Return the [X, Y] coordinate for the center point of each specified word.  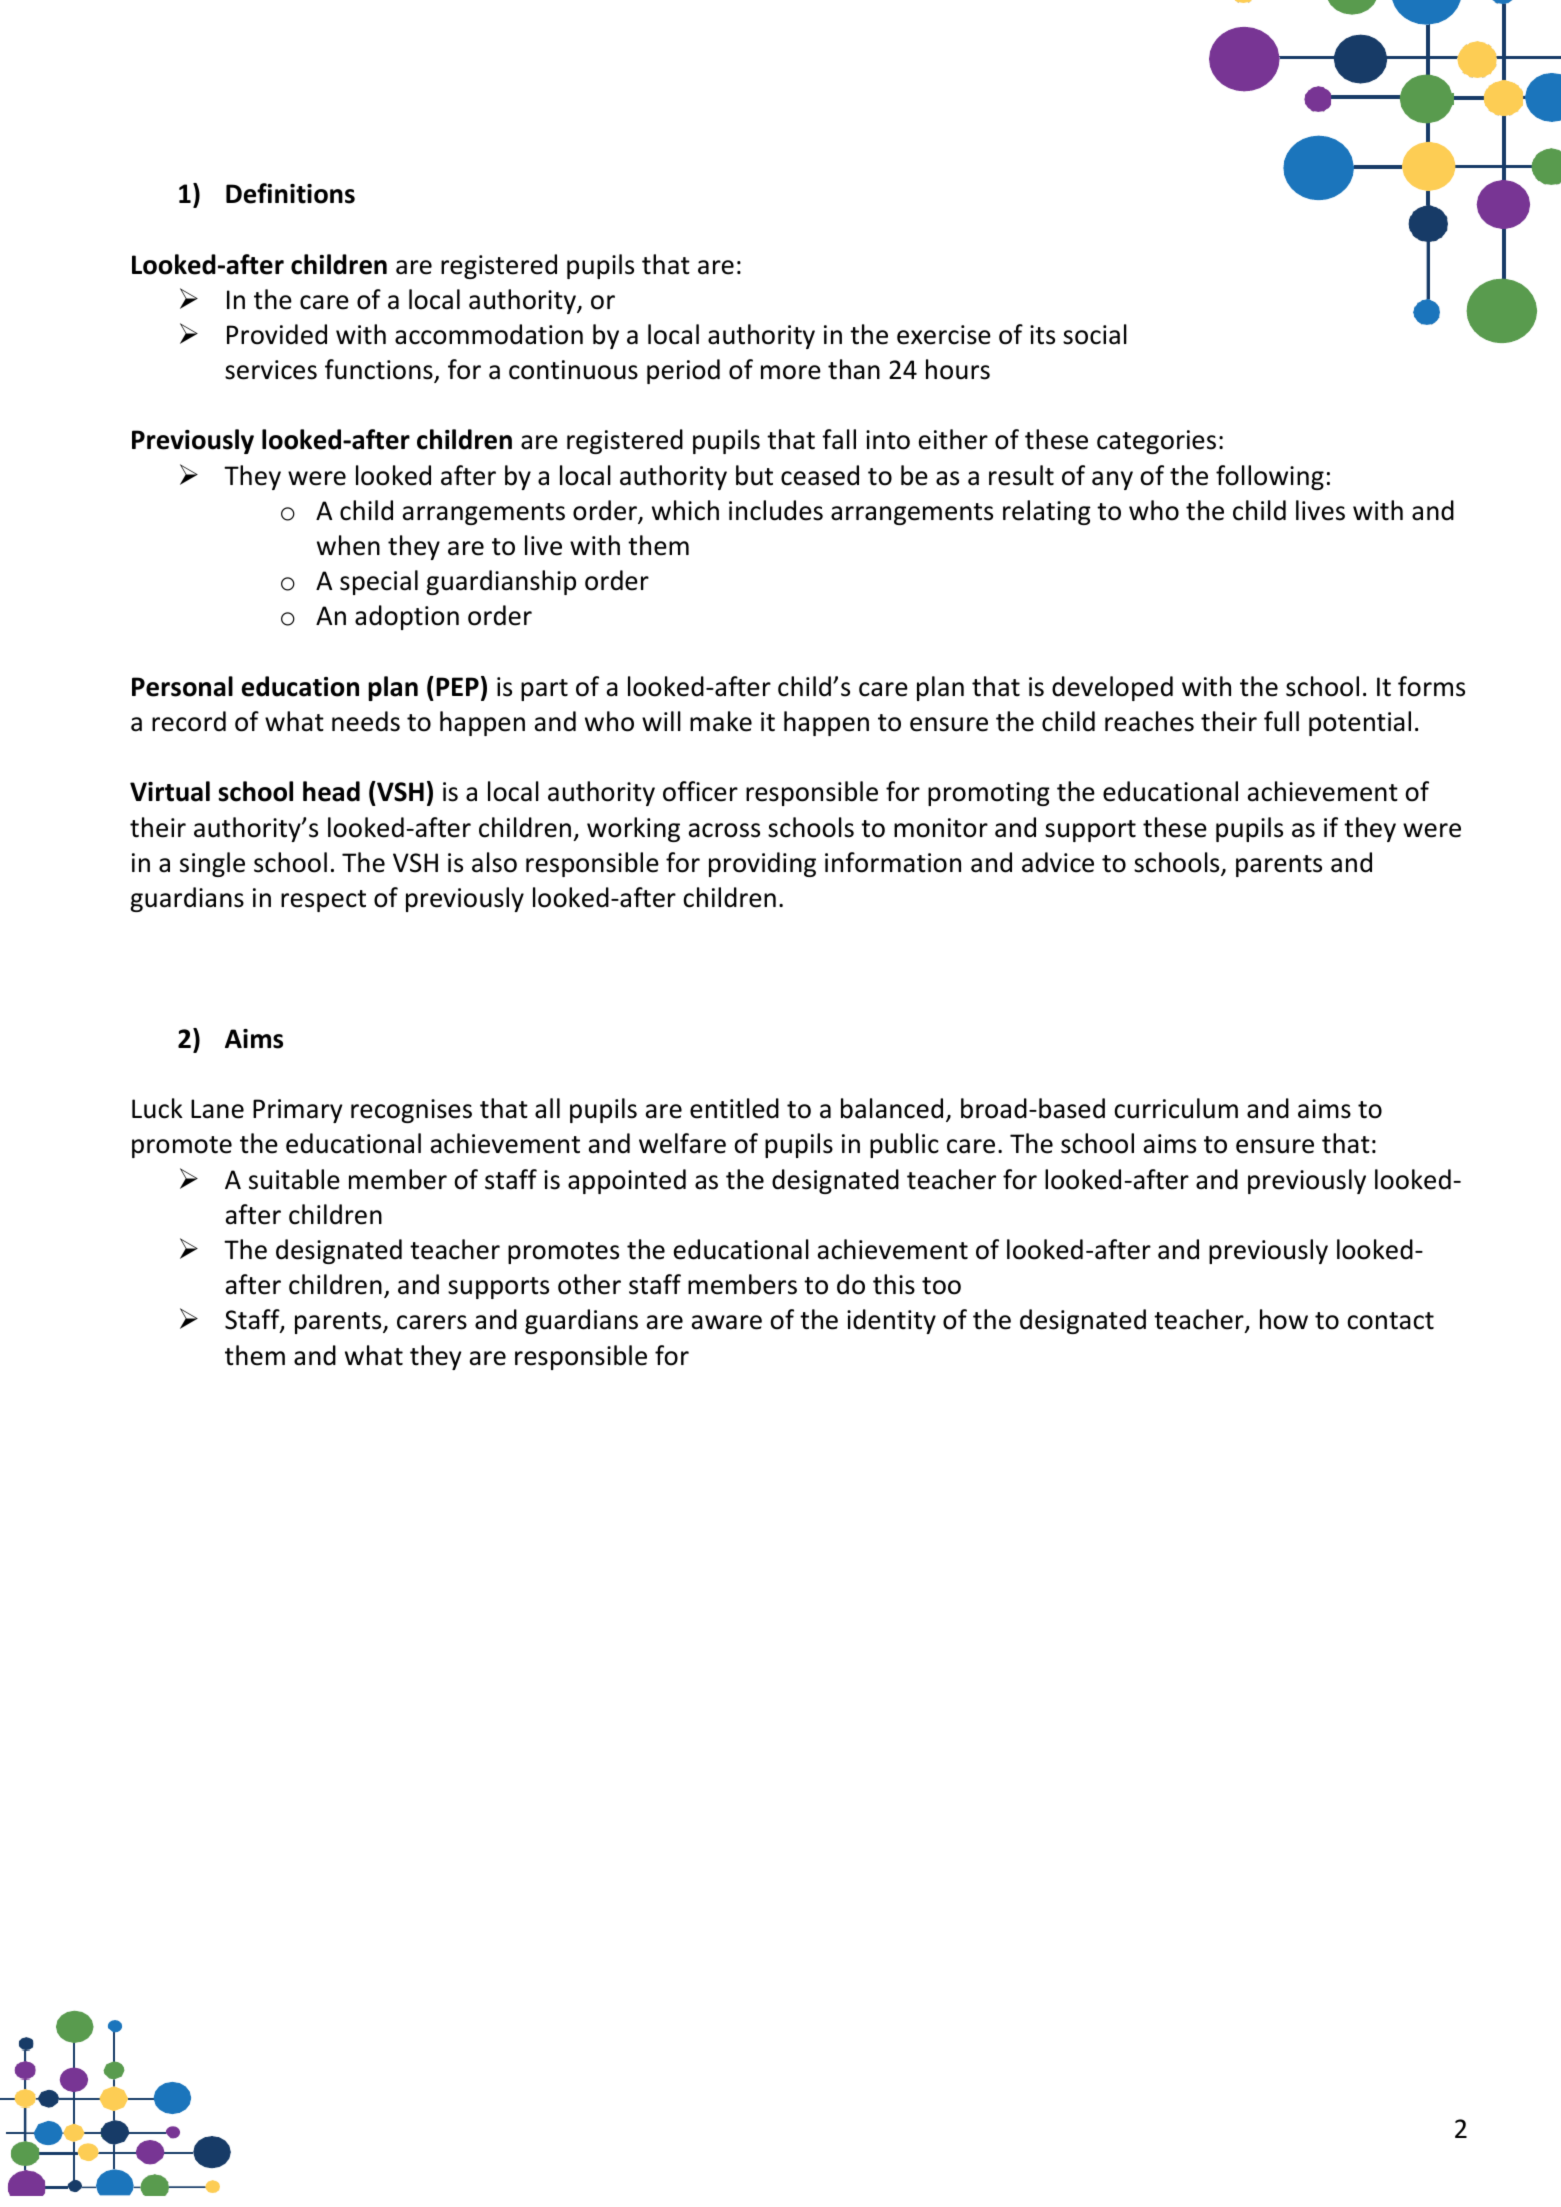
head [331, 791]
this [894, 1284]
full [1281, 721]
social [1095, 334]
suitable [294, 1179]
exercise [944, 335]
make [721, 721]
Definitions [290, 193]
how [1284, 1319]
